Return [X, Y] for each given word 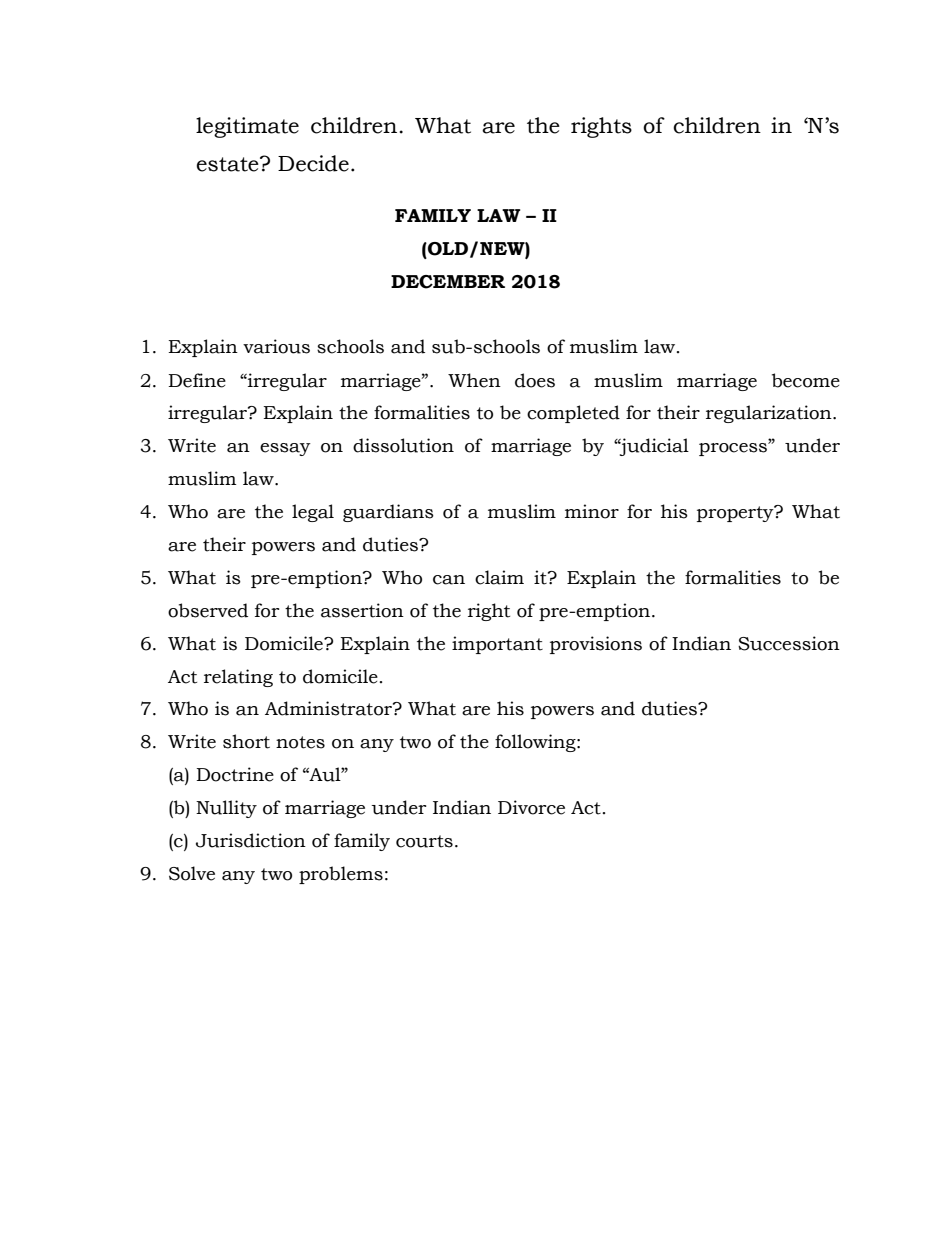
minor [592, 511]
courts [424, 841]
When [474, 380]
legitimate [247, 127]
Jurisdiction [251, 840]
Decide [313, 163]
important [497, 645]
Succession [789, 643]
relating [238, 678]
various [276, 346]
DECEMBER [448, 282]
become [806, 380]
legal [313, 513]
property [736, 513]
